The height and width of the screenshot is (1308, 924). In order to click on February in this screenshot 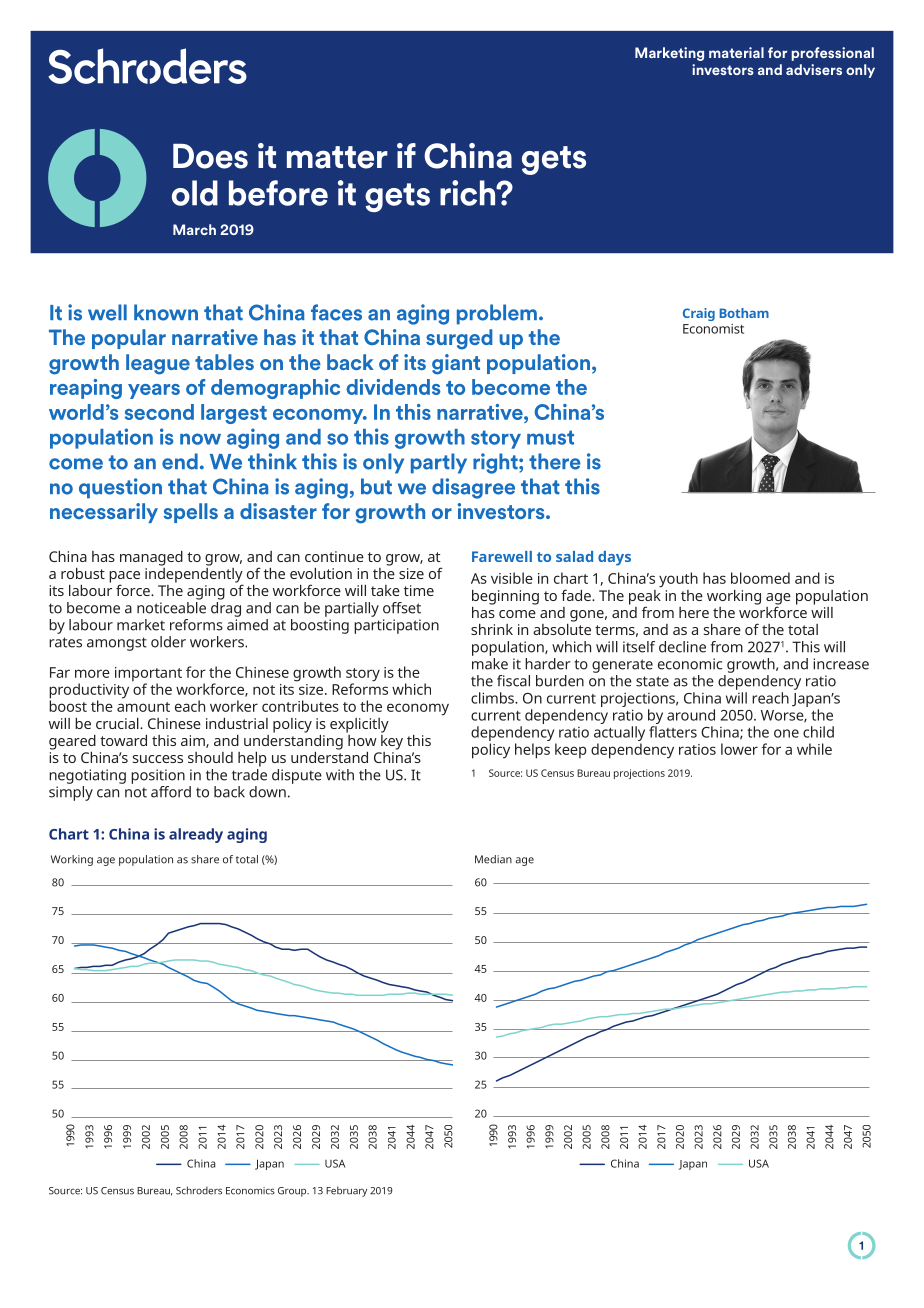, I will do `click(346, 1191)`.
